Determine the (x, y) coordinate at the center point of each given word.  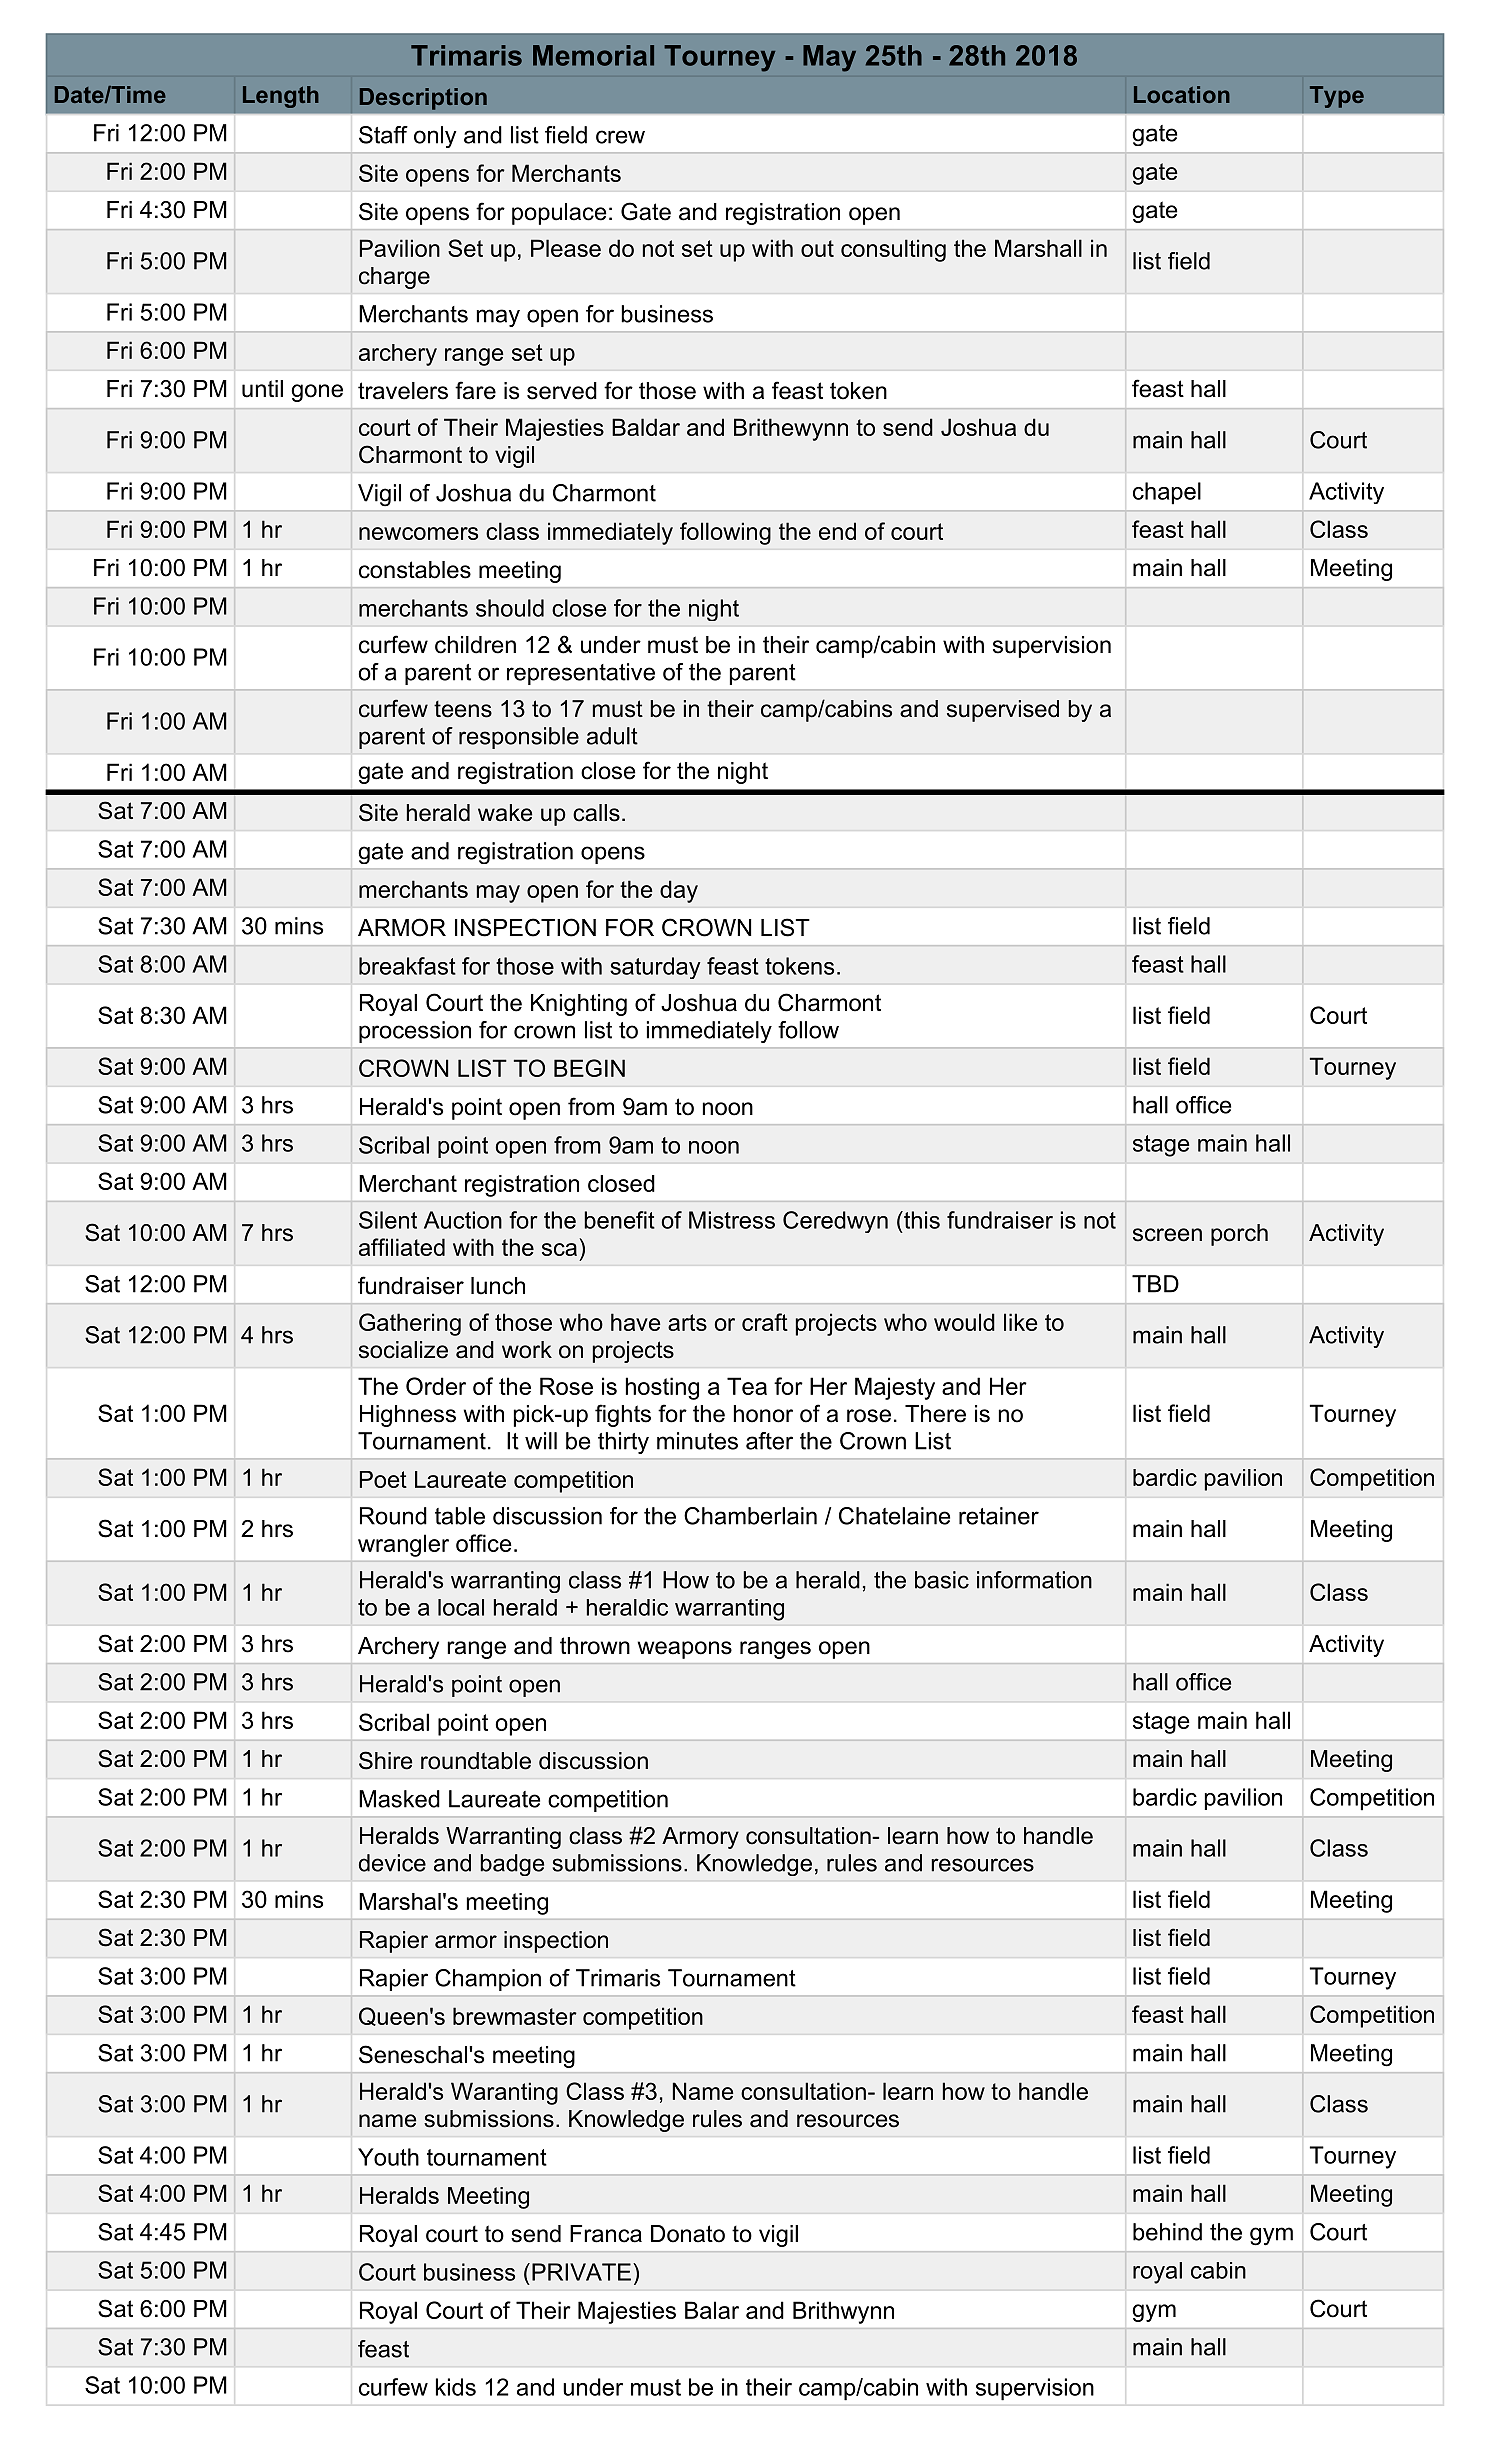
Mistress (732, 1220)
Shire (385, 1760)
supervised (1003, 711)
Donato (688, 2234)
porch (1239, 1235)
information (1034, 1580)
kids (456, 2387)
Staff (383, 135)
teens (463, 709)
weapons (685, 1650)
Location (1182, 94)
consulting (893, 250)
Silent (388, 1220)
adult (612, 736)
